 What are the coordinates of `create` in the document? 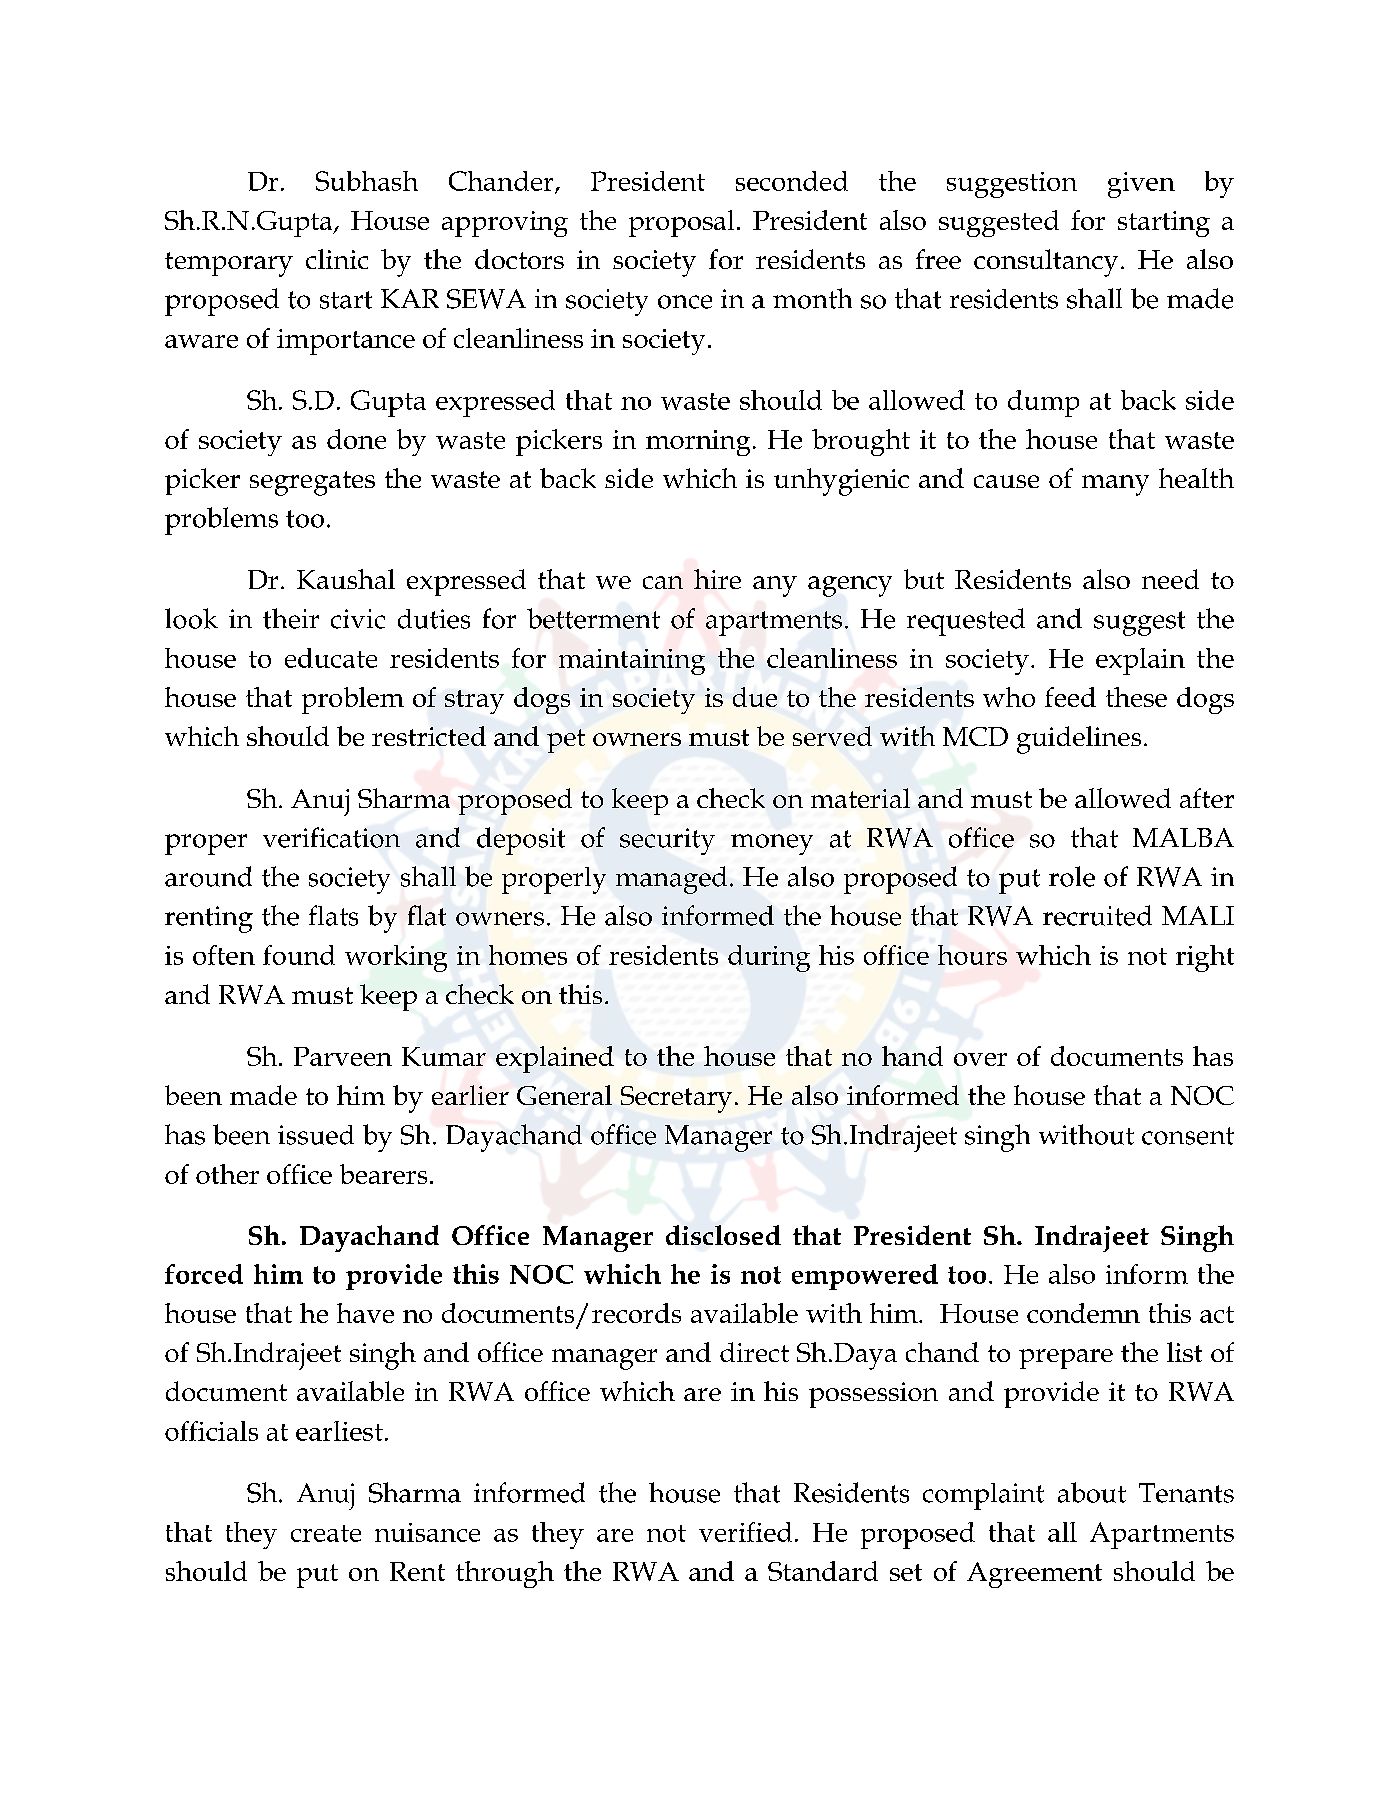 It's located at (326, 1533).
